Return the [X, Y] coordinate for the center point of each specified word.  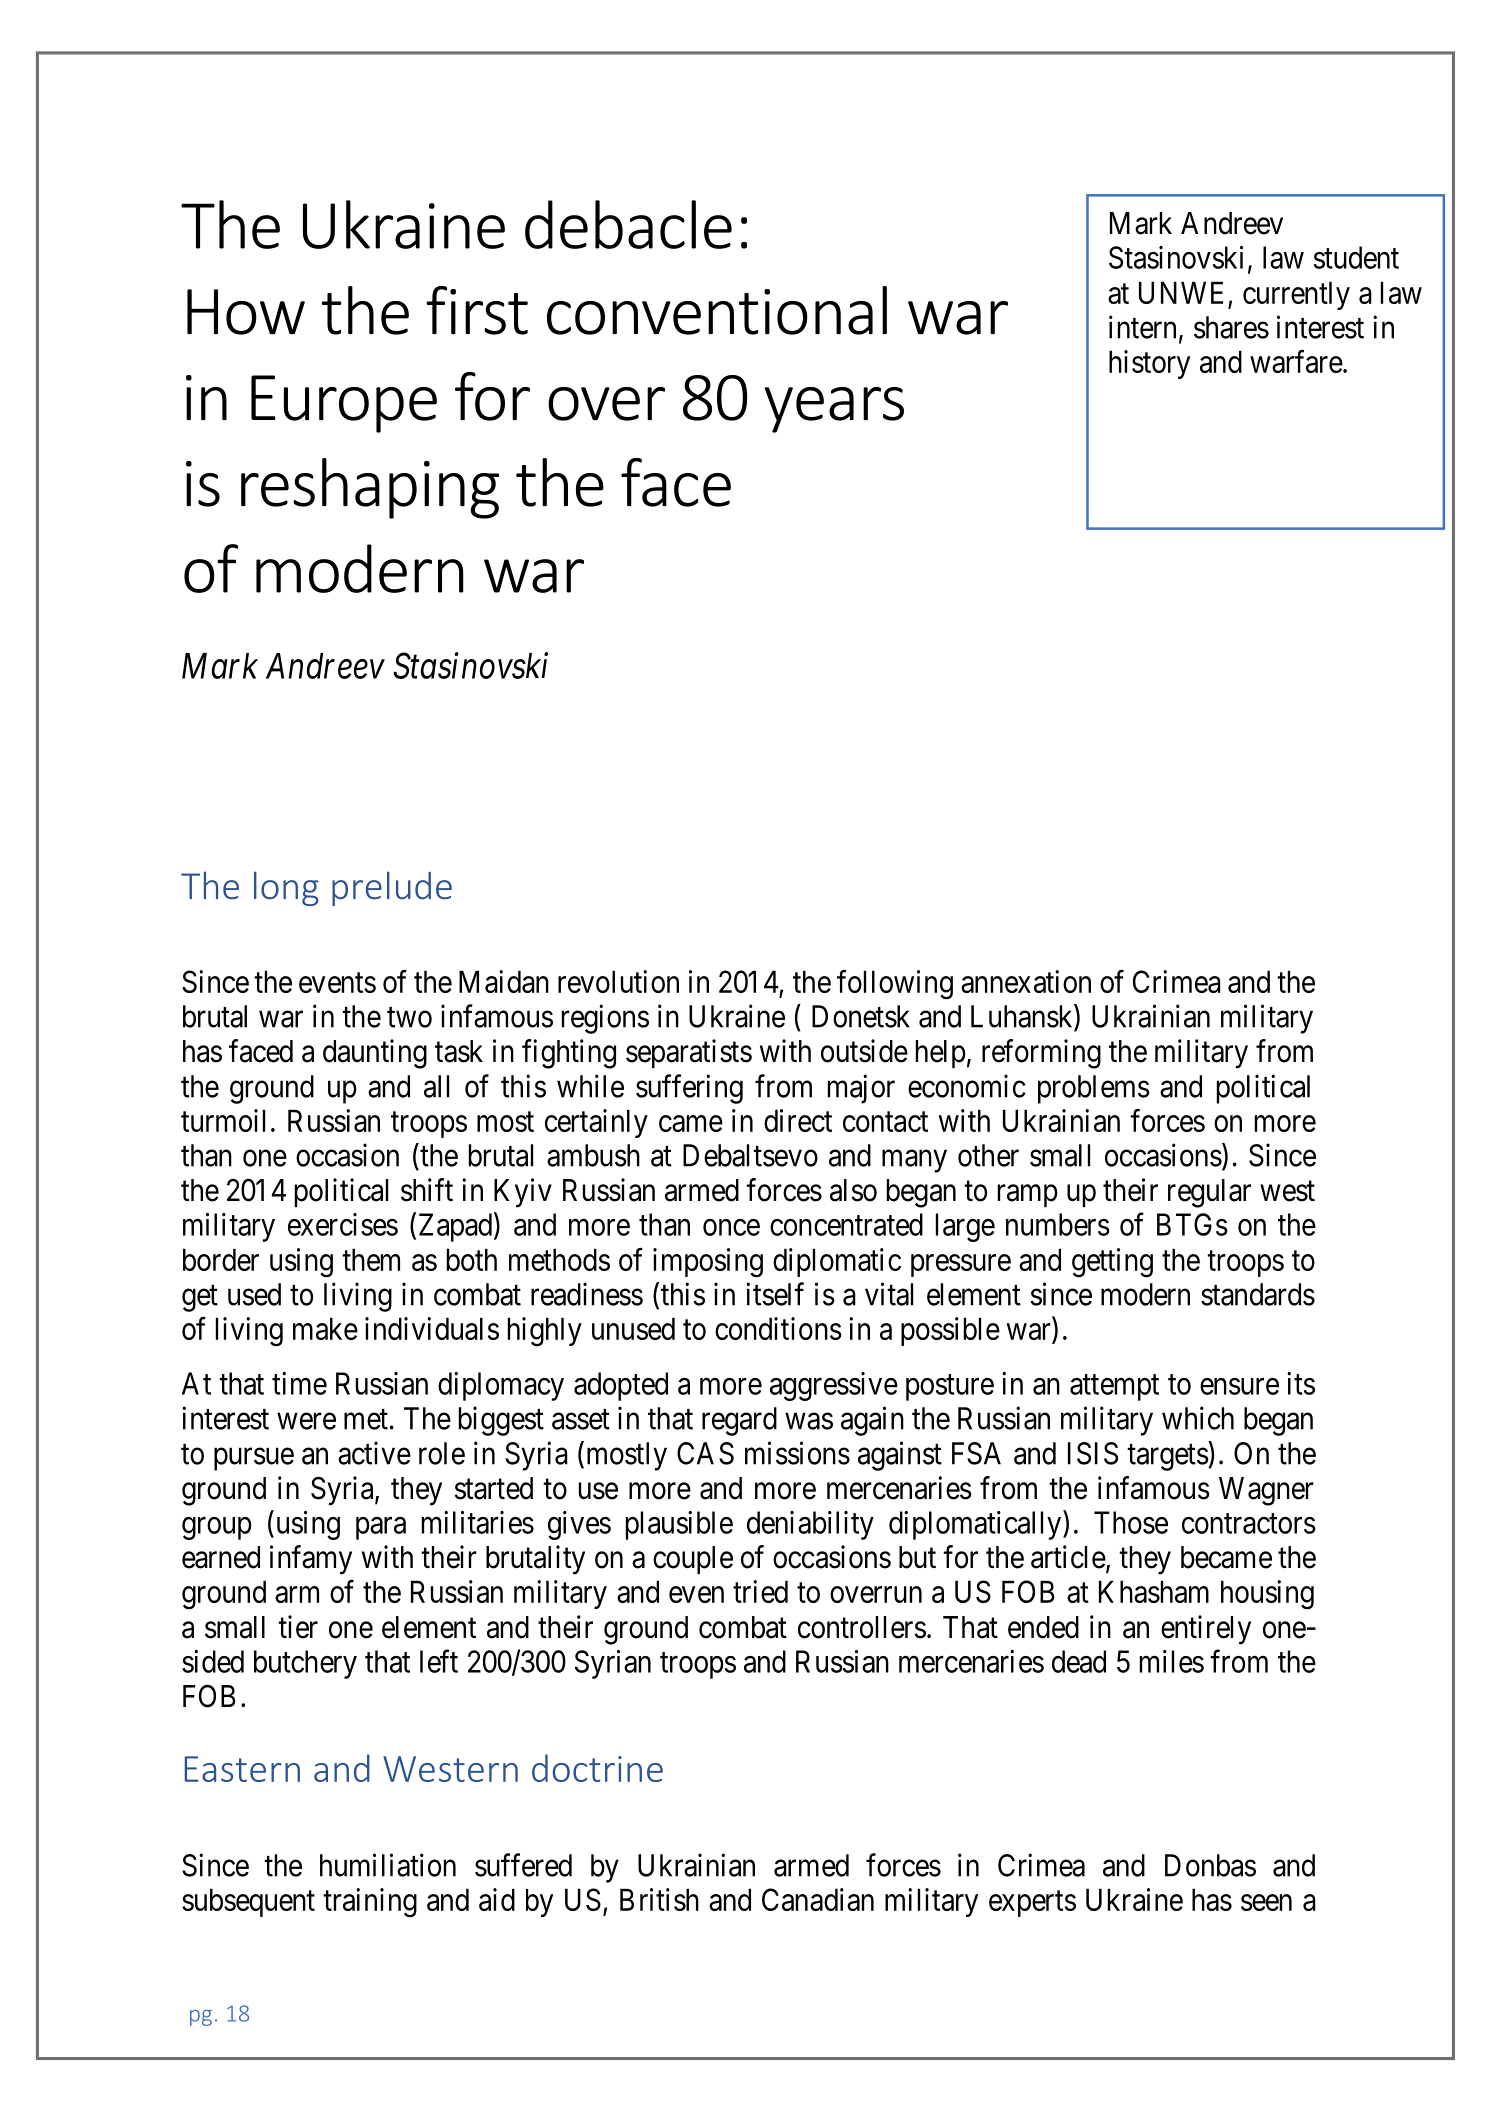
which [1198, 1418]
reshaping [370, 488]
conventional [717, 310]
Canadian [818, 1899]
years [834, 410]
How [246, 312]
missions [797, 1453]
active [374, 1453]
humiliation [388, 1865]
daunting [375, 1054]
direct [798, 1120]
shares [1231, 327]
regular [1209, 1193]
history [1149, 364]
